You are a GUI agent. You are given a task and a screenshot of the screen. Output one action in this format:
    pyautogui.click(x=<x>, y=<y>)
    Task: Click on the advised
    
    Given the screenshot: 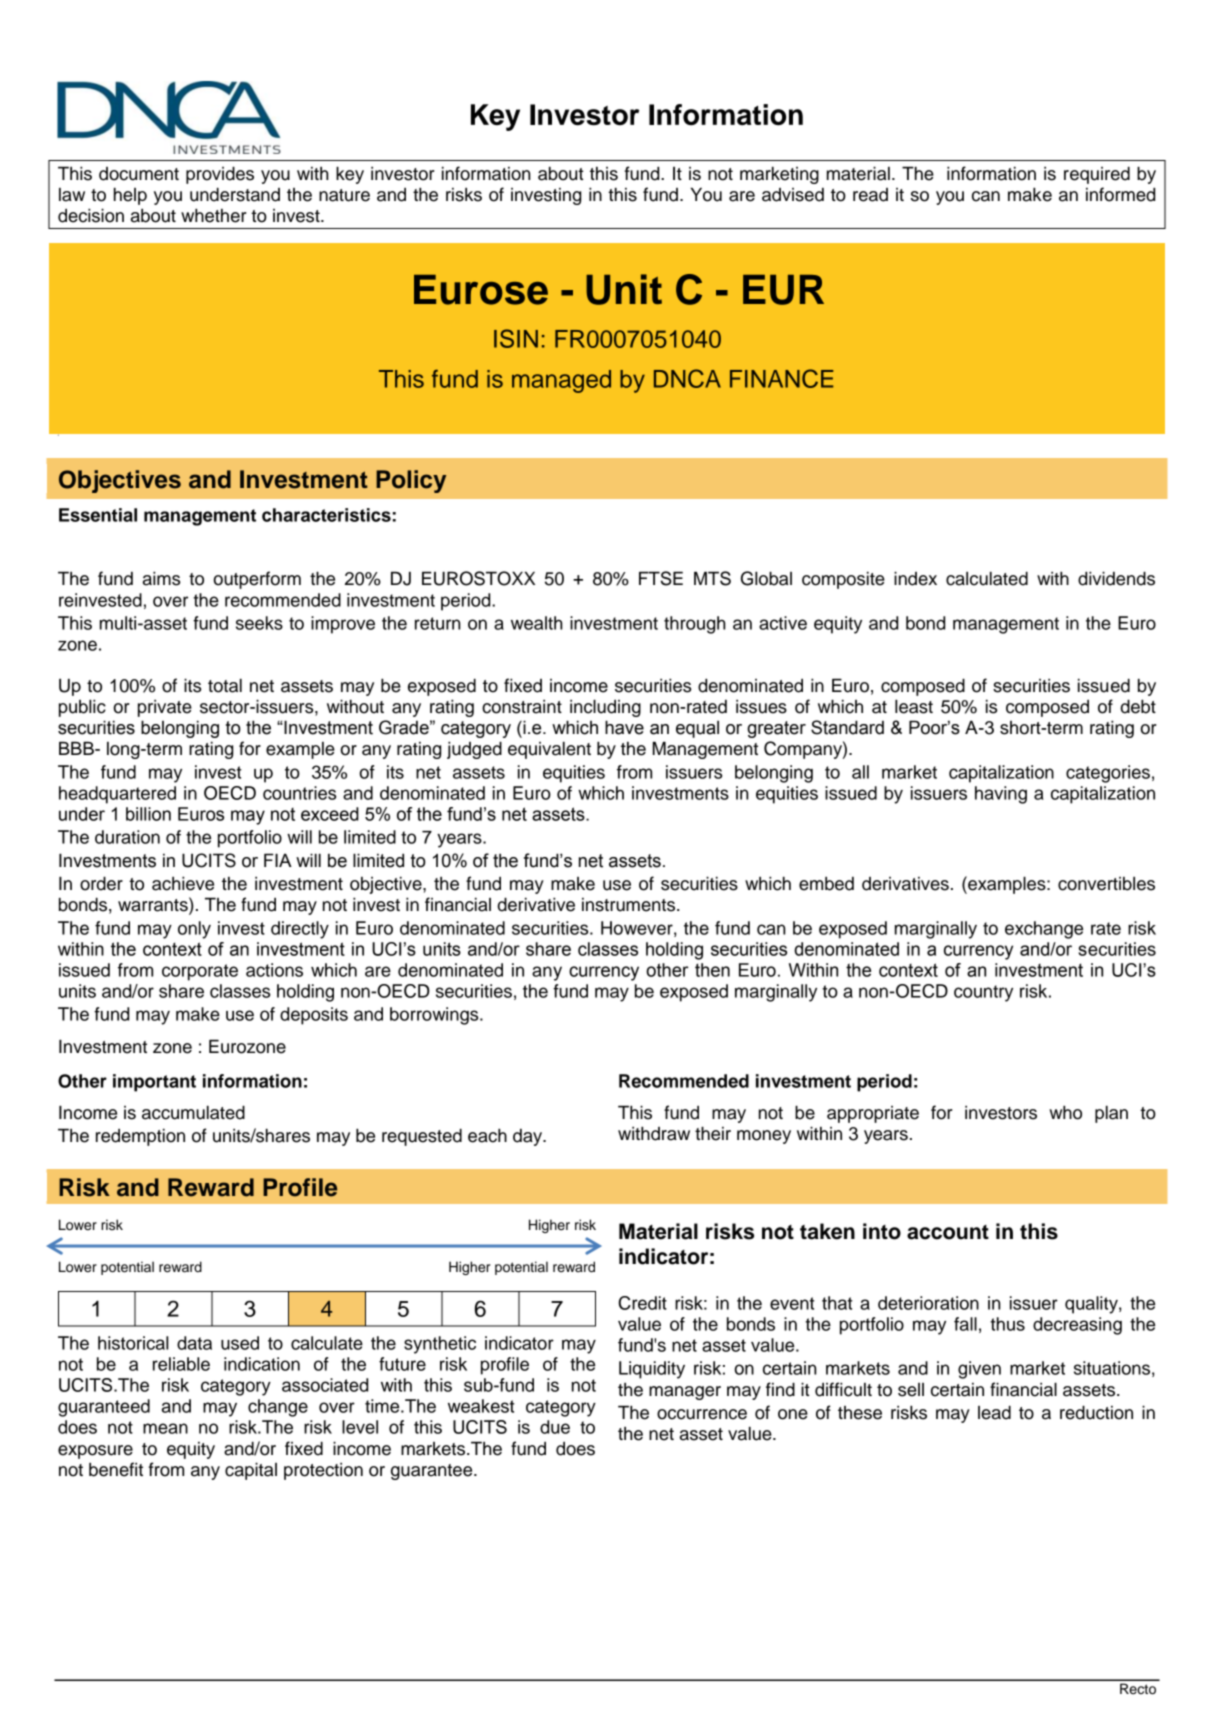 What is the action you would take?
    pyautogui.click(x=793, y=195)
